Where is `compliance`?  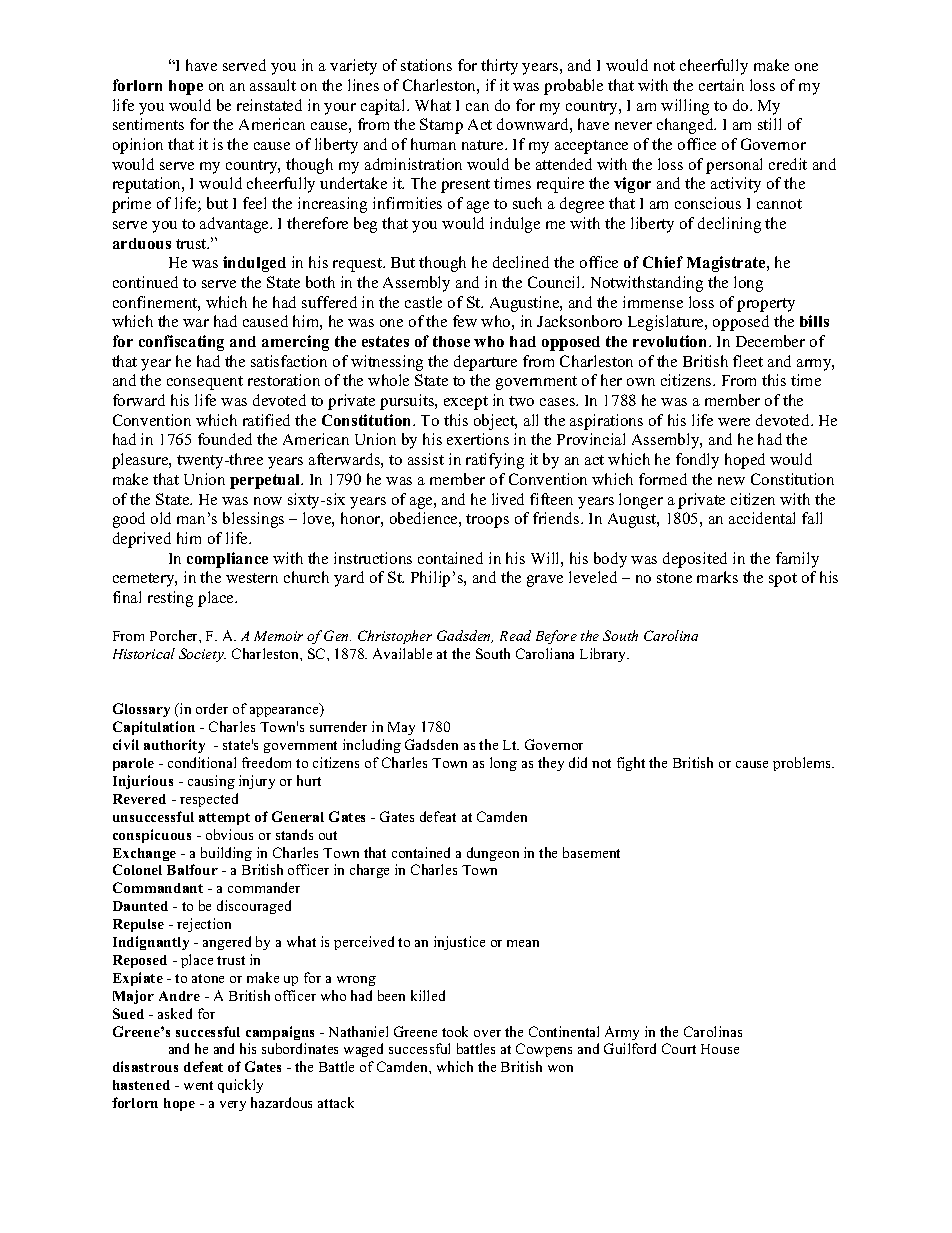 compliance is located at coordinates (227, 560).
